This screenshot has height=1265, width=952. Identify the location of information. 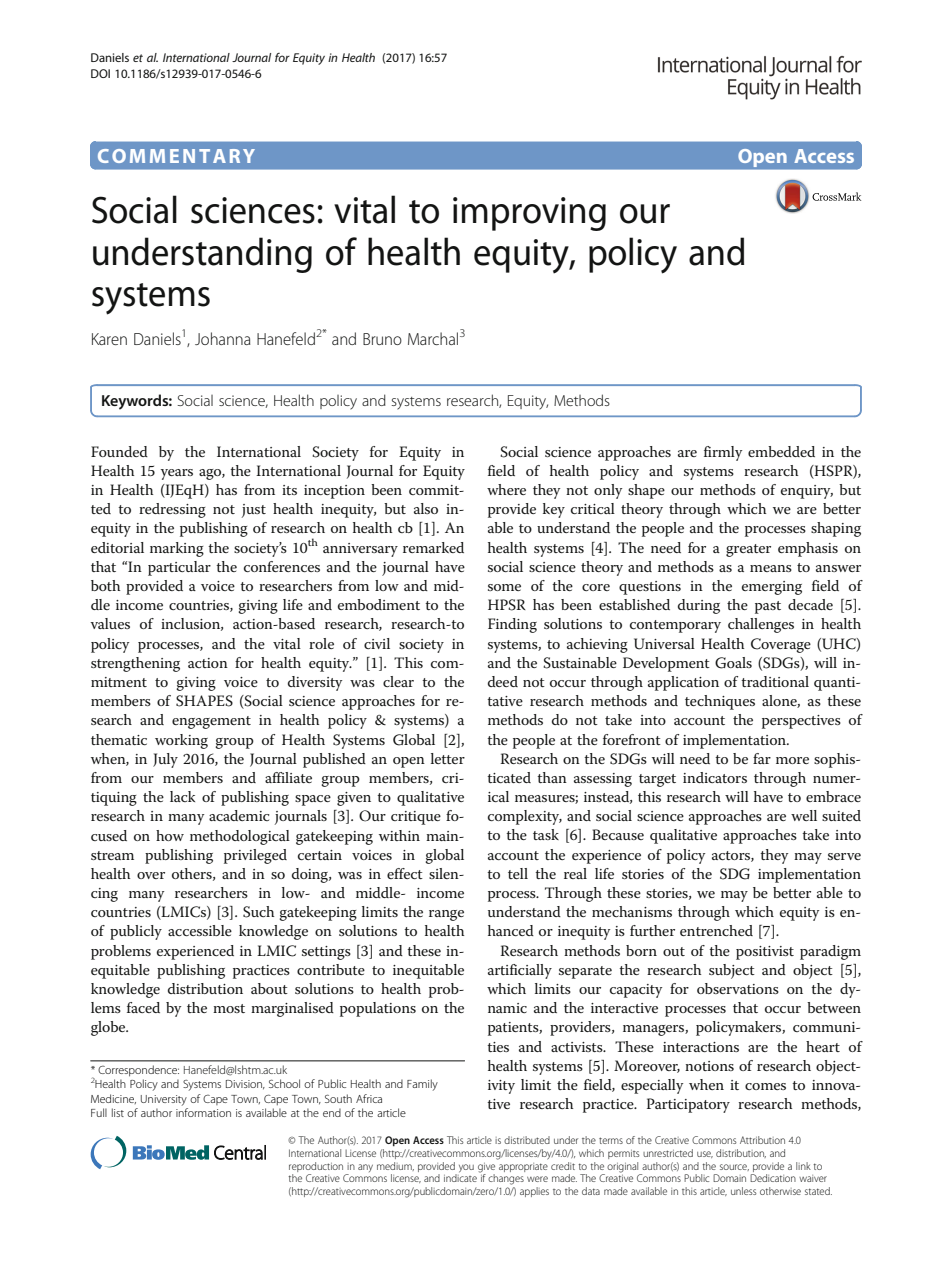
(203, 1112).
